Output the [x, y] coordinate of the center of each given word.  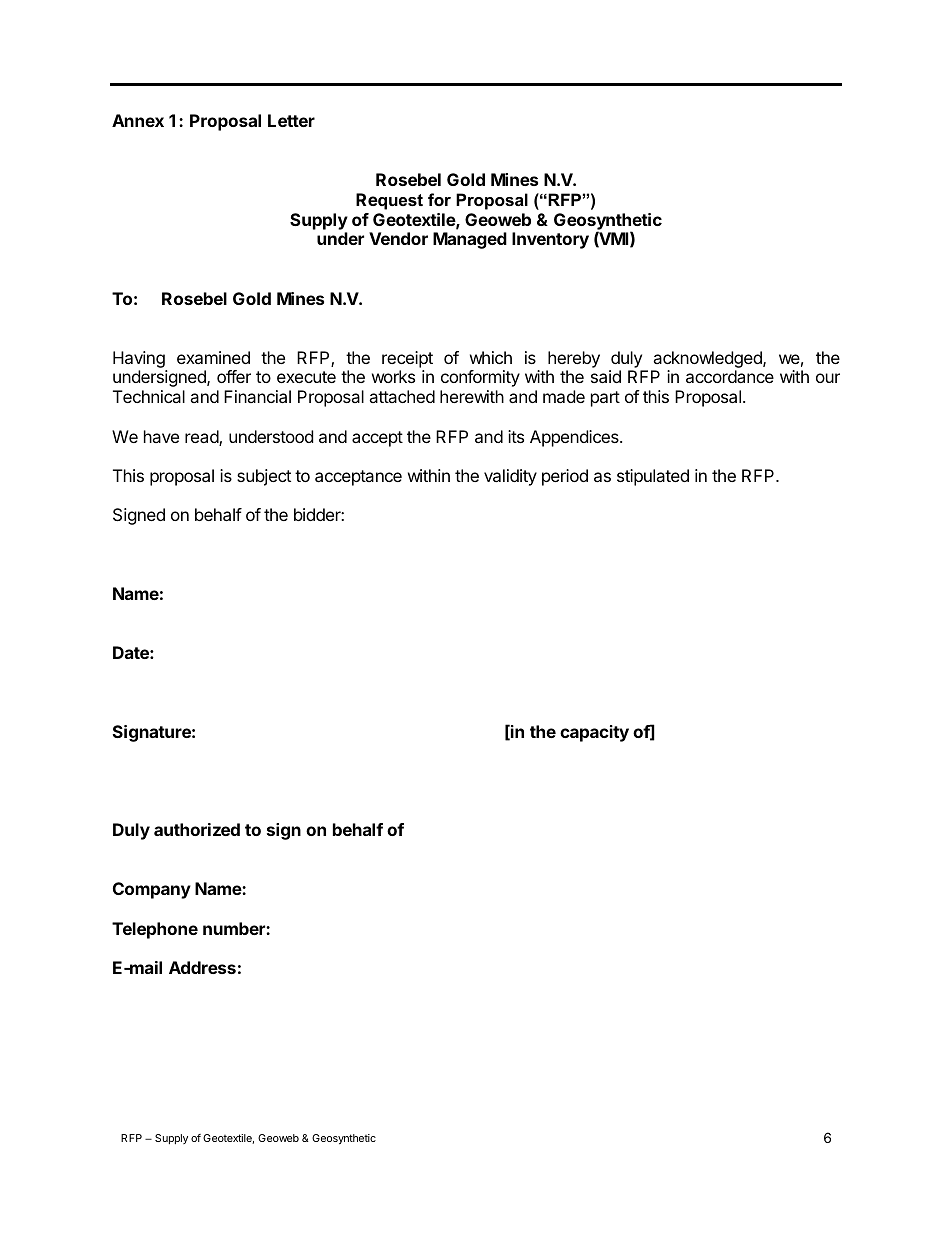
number [235, 928]
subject [264, 477]
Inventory [550, 240]
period [565, 477]
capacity [594, 733]
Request [389, 201]
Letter [291, 120]
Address [202, 967]
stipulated [653, 477]
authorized [197, 829]
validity [510, 477]
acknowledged [707, 361]
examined [213, 357]
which [491, 357]
